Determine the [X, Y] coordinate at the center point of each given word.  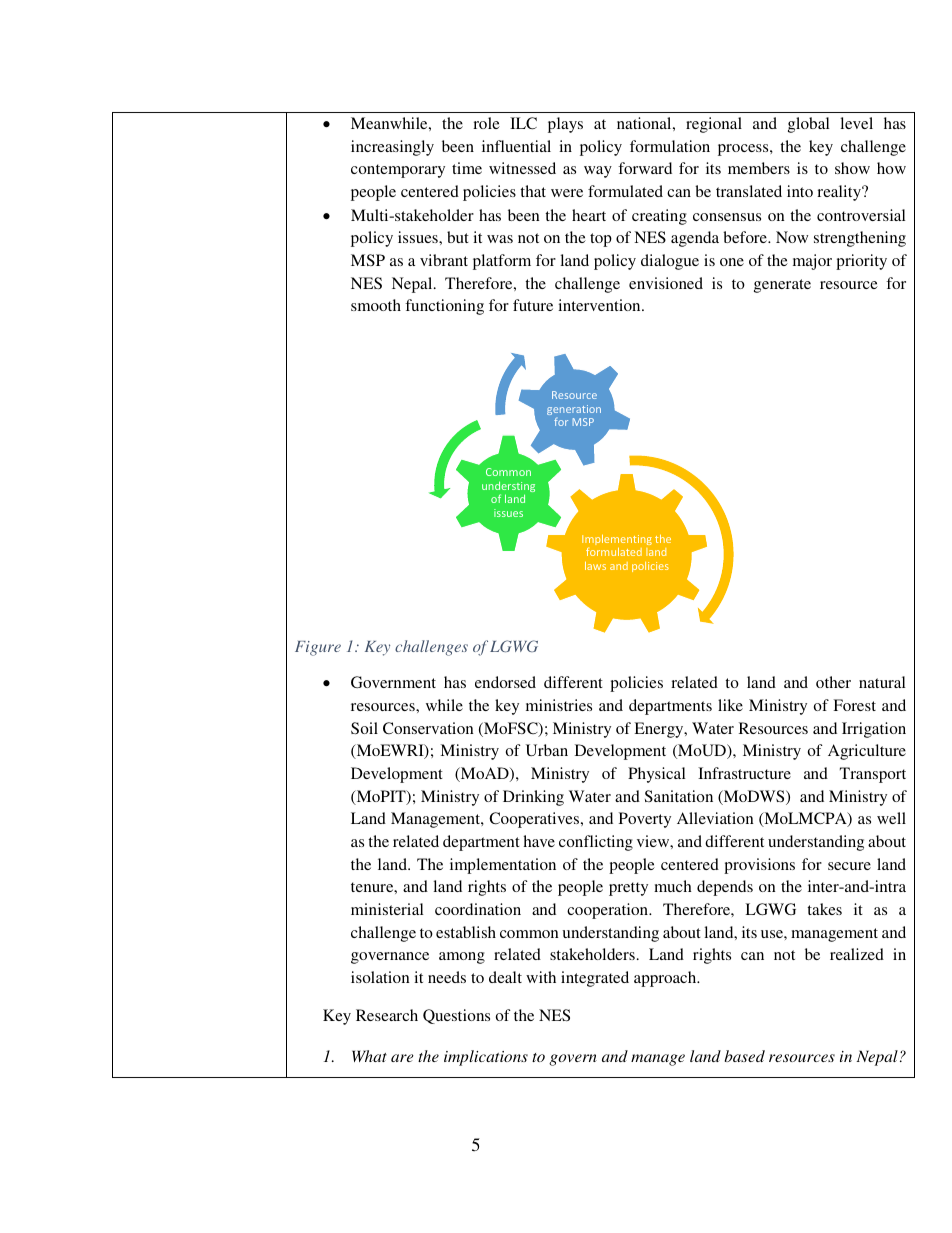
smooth [376, 305]
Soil [364, 728]
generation [574, 410]
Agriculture [867, 752]
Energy [660, 730]
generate [782, 286]
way [598, 172]
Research [387, 1015]
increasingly [392, 148]
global [809, 125]
